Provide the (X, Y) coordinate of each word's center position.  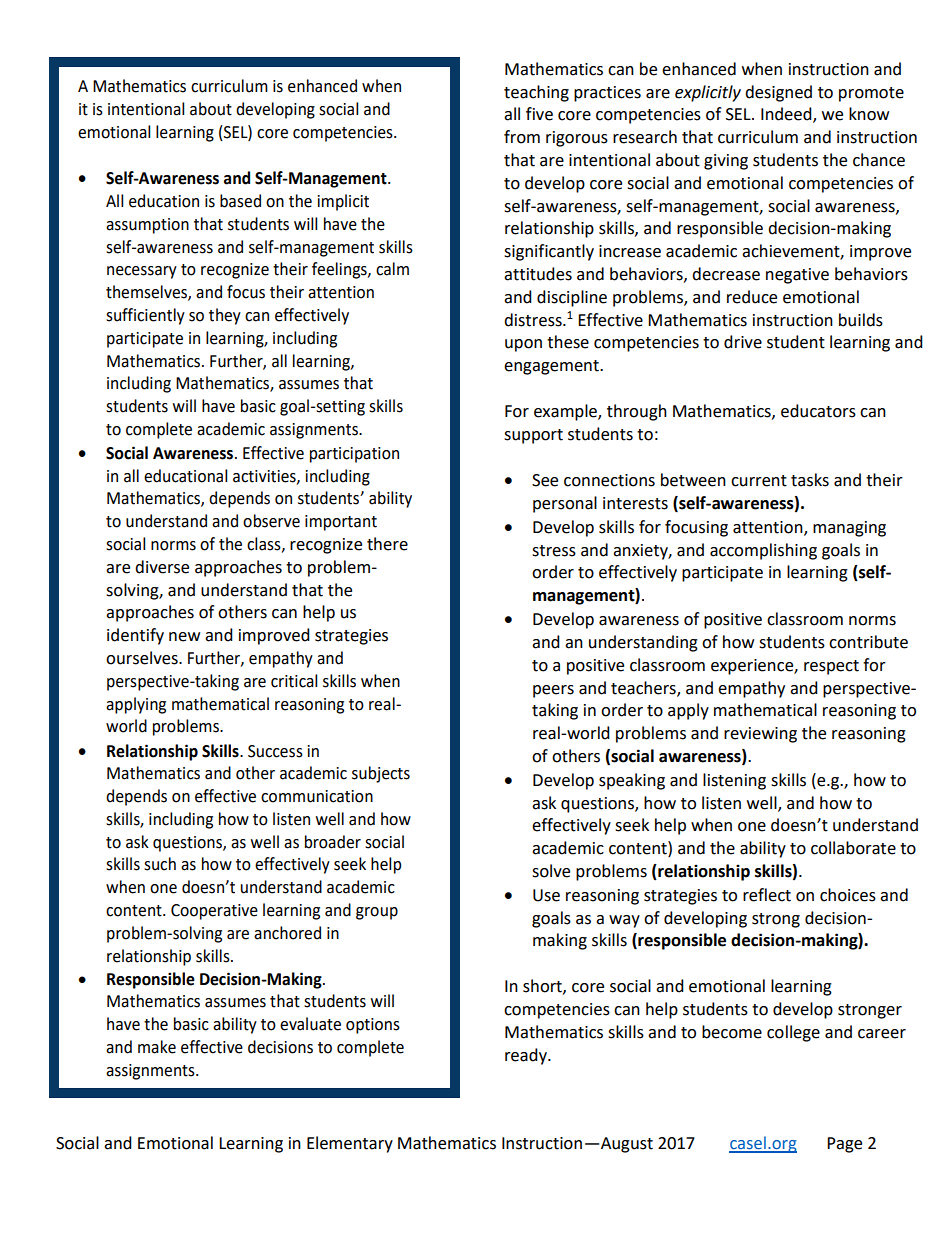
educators (818, 411)
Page (844, 1145)
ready (527, 1056)
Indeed (787, 115)
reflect (767, 895)
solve (551, 871)
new (184, 637)
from (522, 137)
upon (523, 345)
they (225, 316)
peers (553, 691)
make (157, 1047)
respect (831, 667)
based (240, 201)
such (160, 864)
